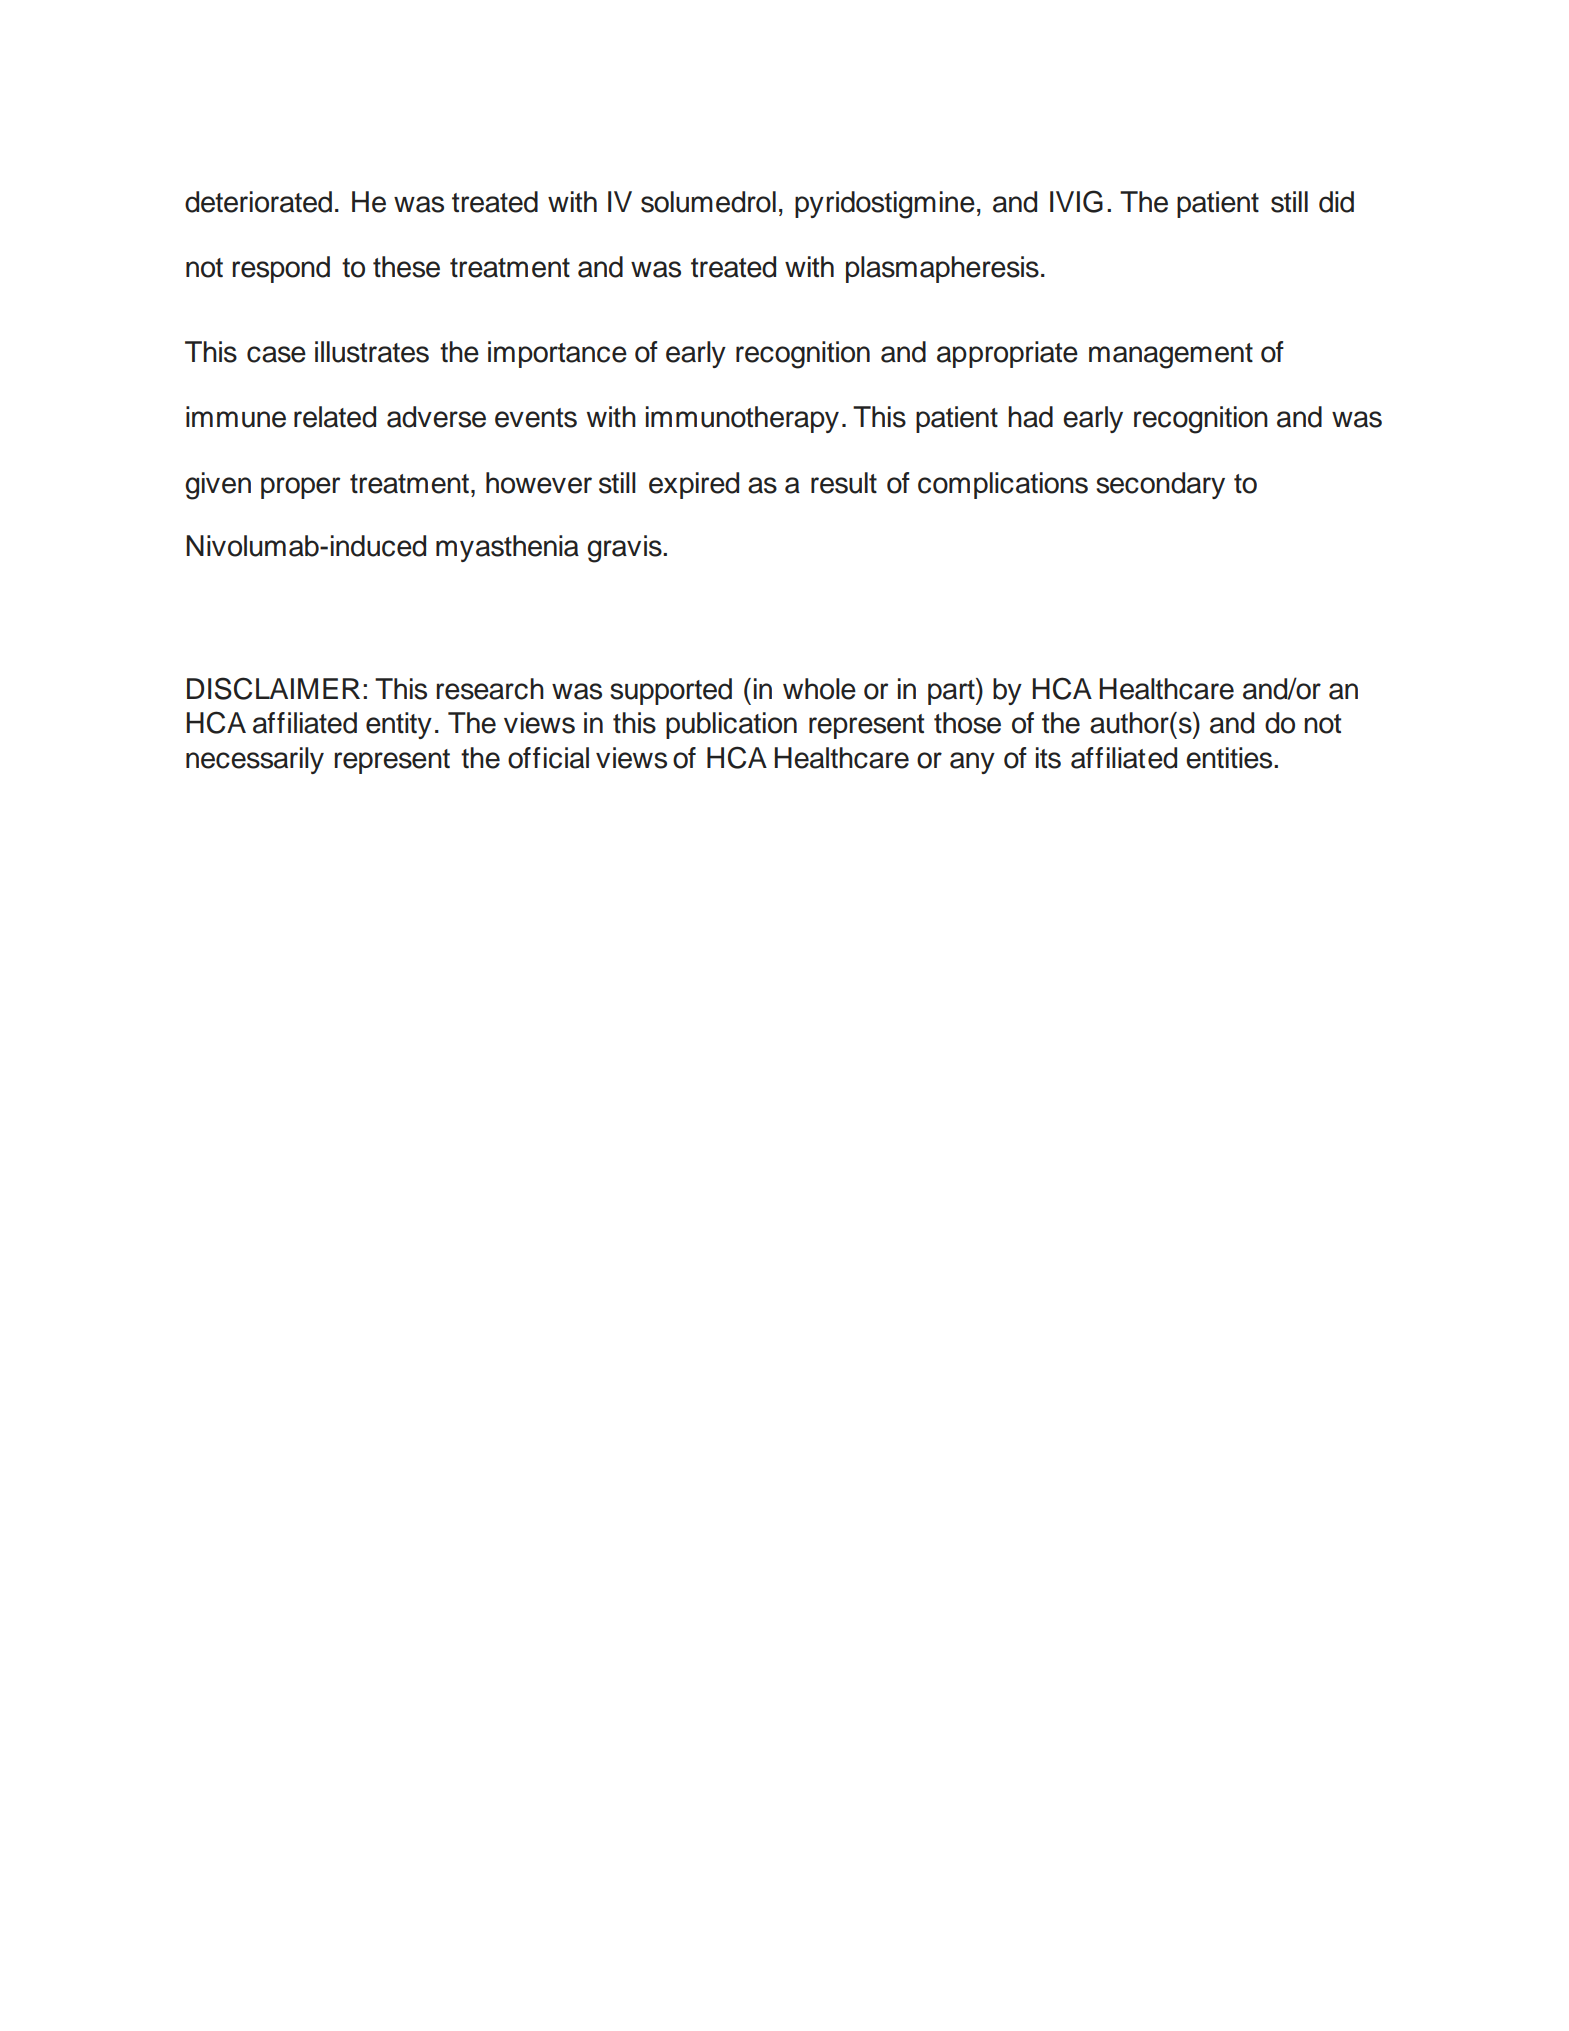 The width and height of the screenshot is (1569, 2031). I want to click on entity, so click(399, 725).
